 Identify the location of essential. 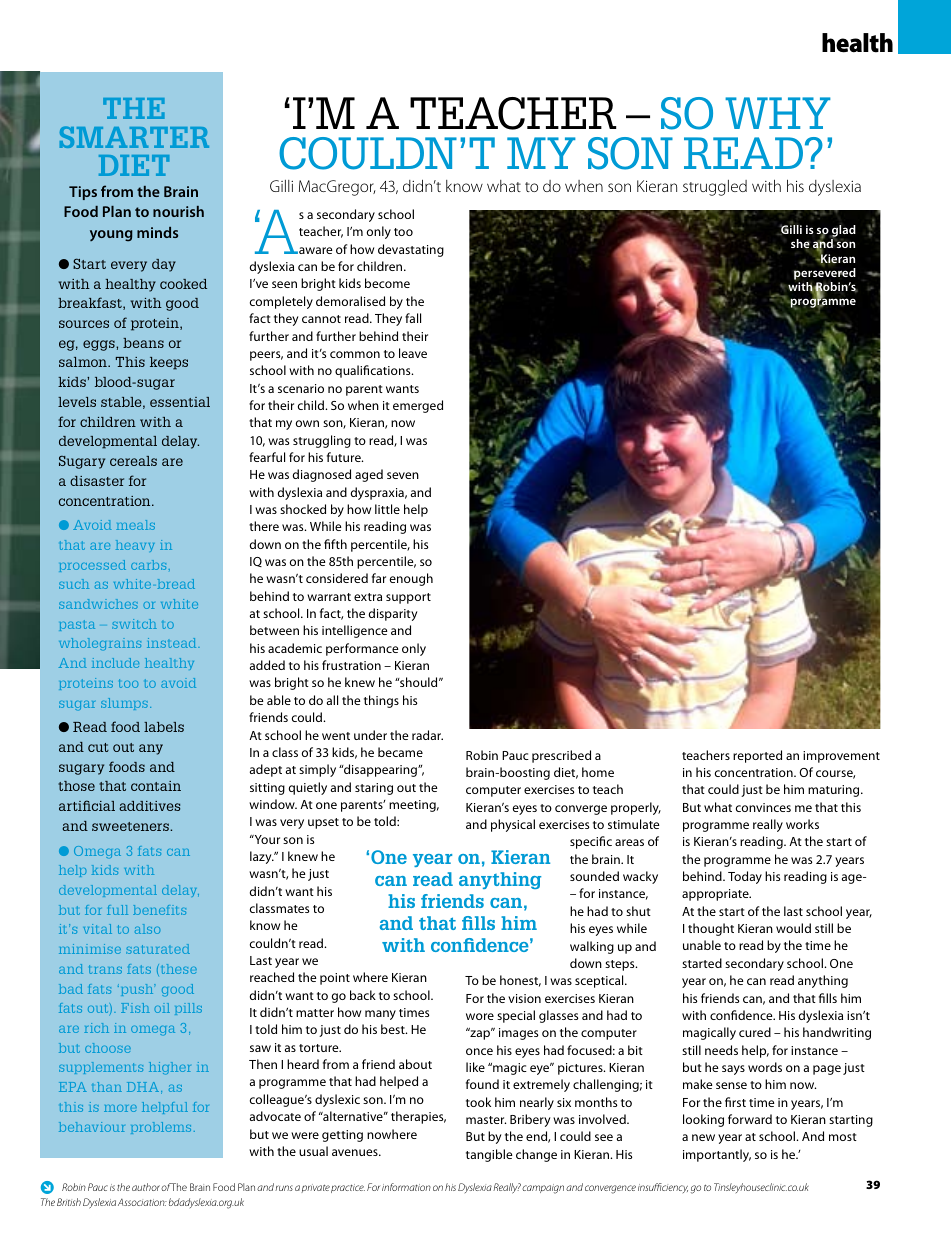
(180, 402).
